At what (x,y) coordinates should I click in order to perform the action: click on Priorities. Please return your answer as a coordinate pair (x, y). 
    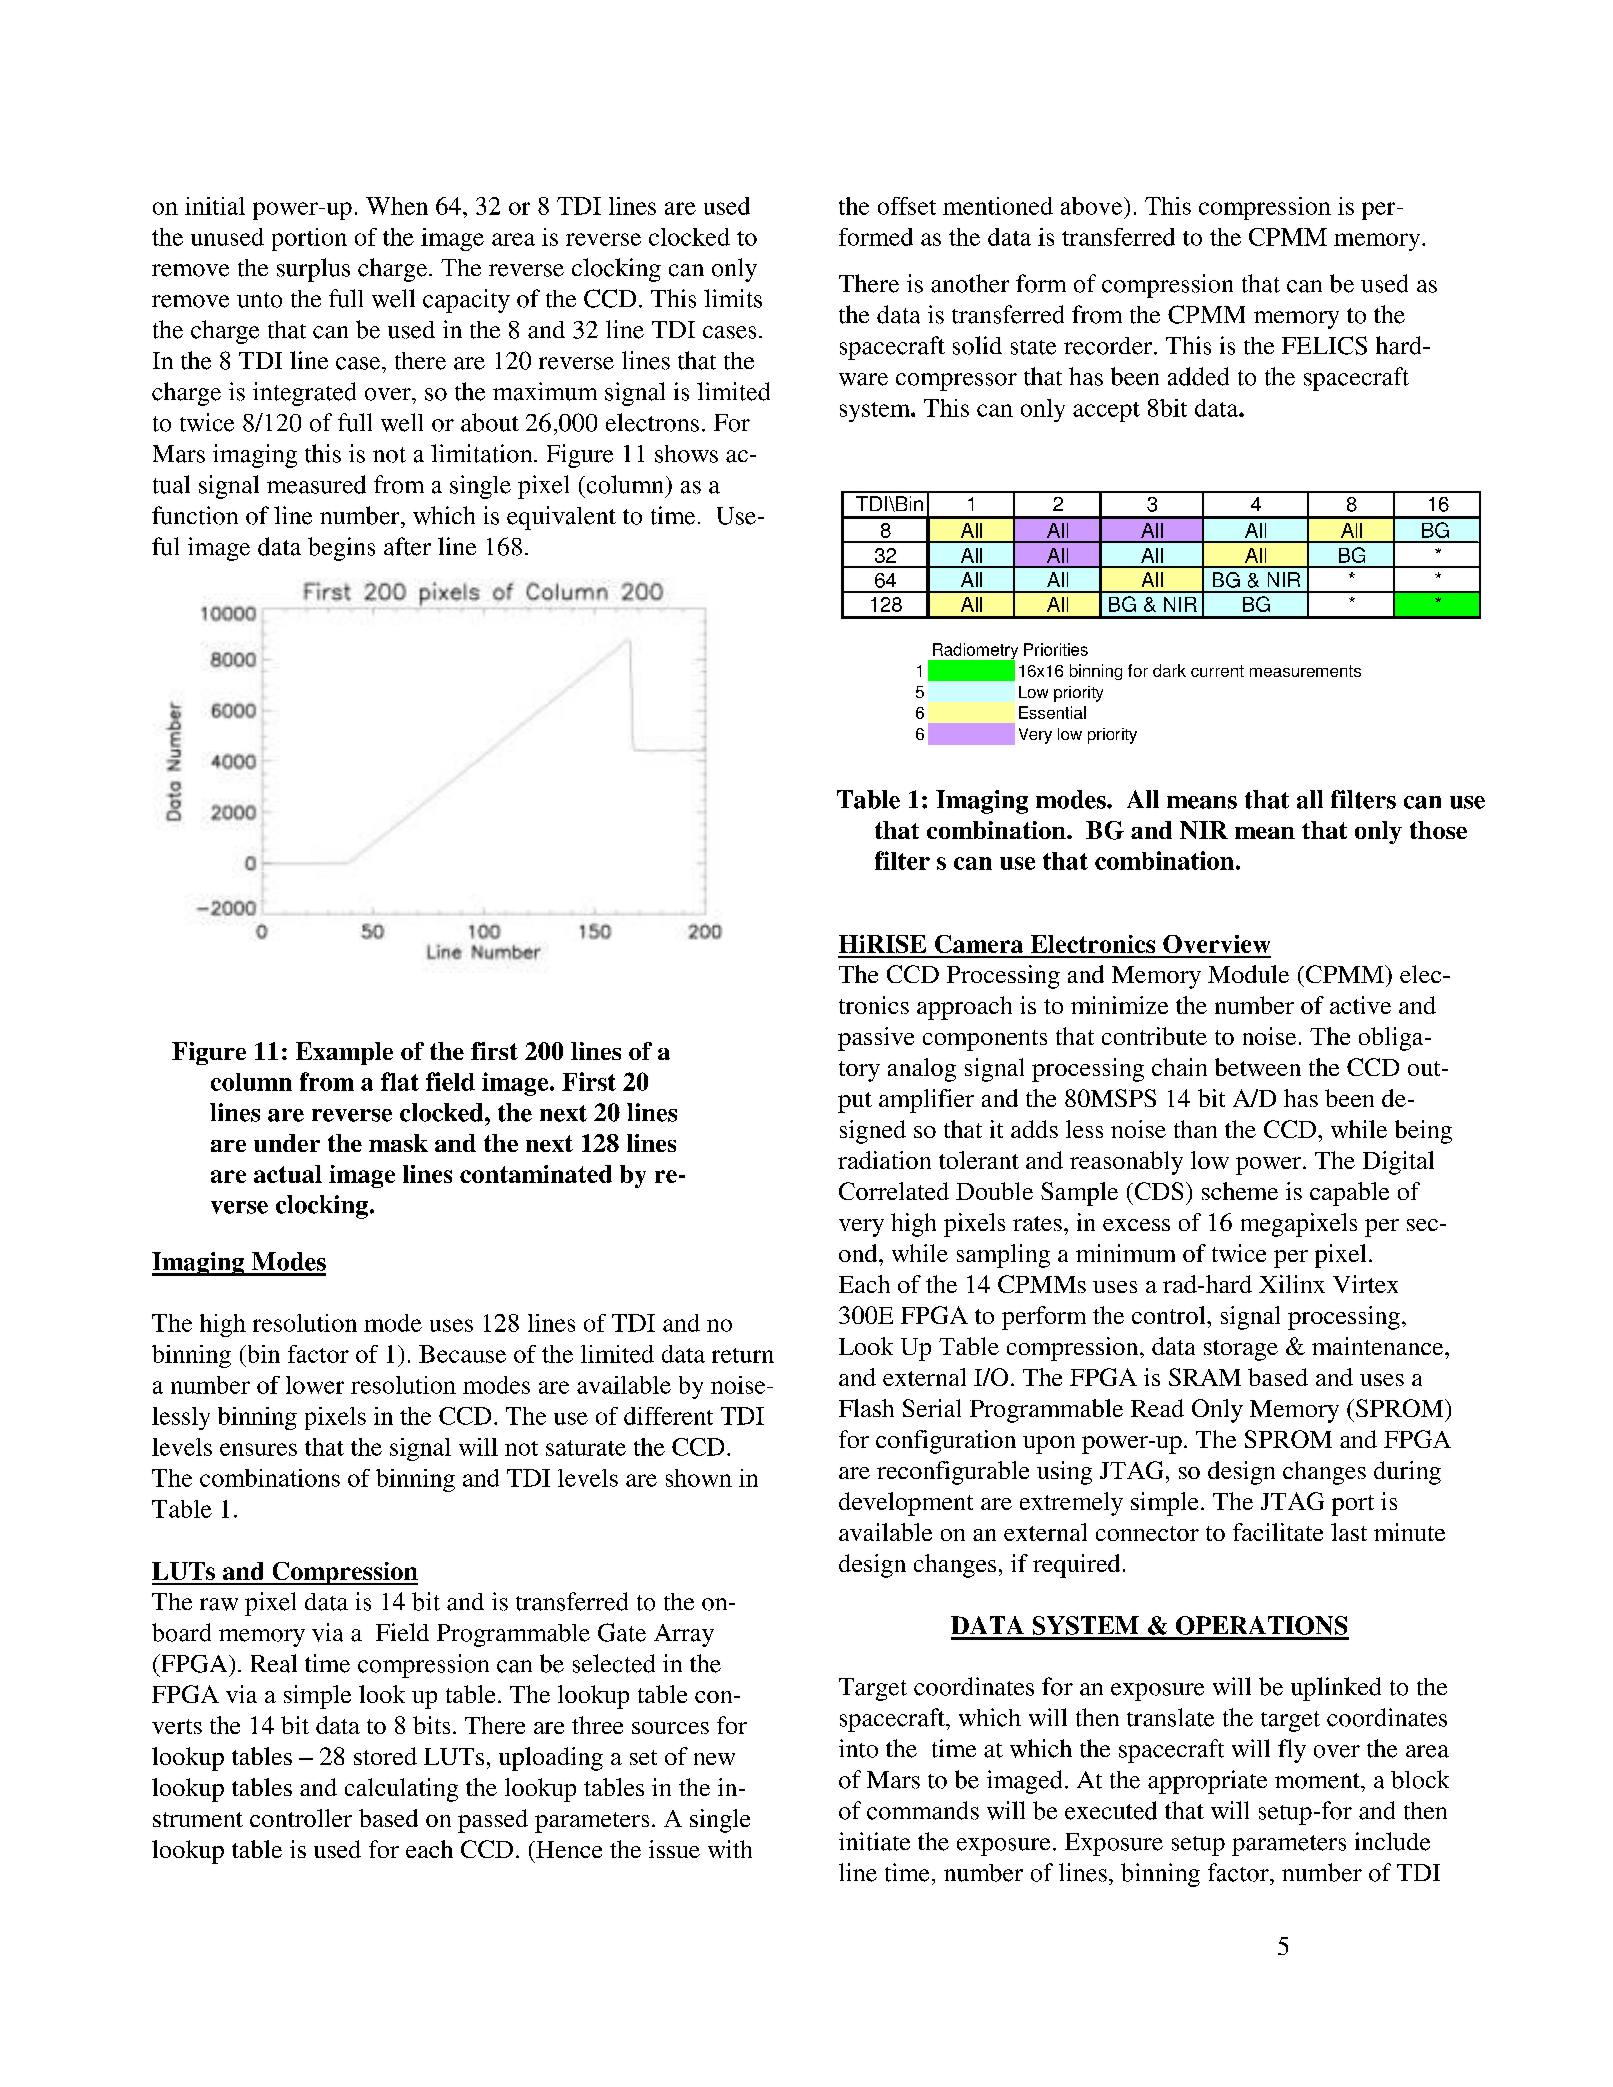
    Looking at the image, I should click on (1056, 649).
